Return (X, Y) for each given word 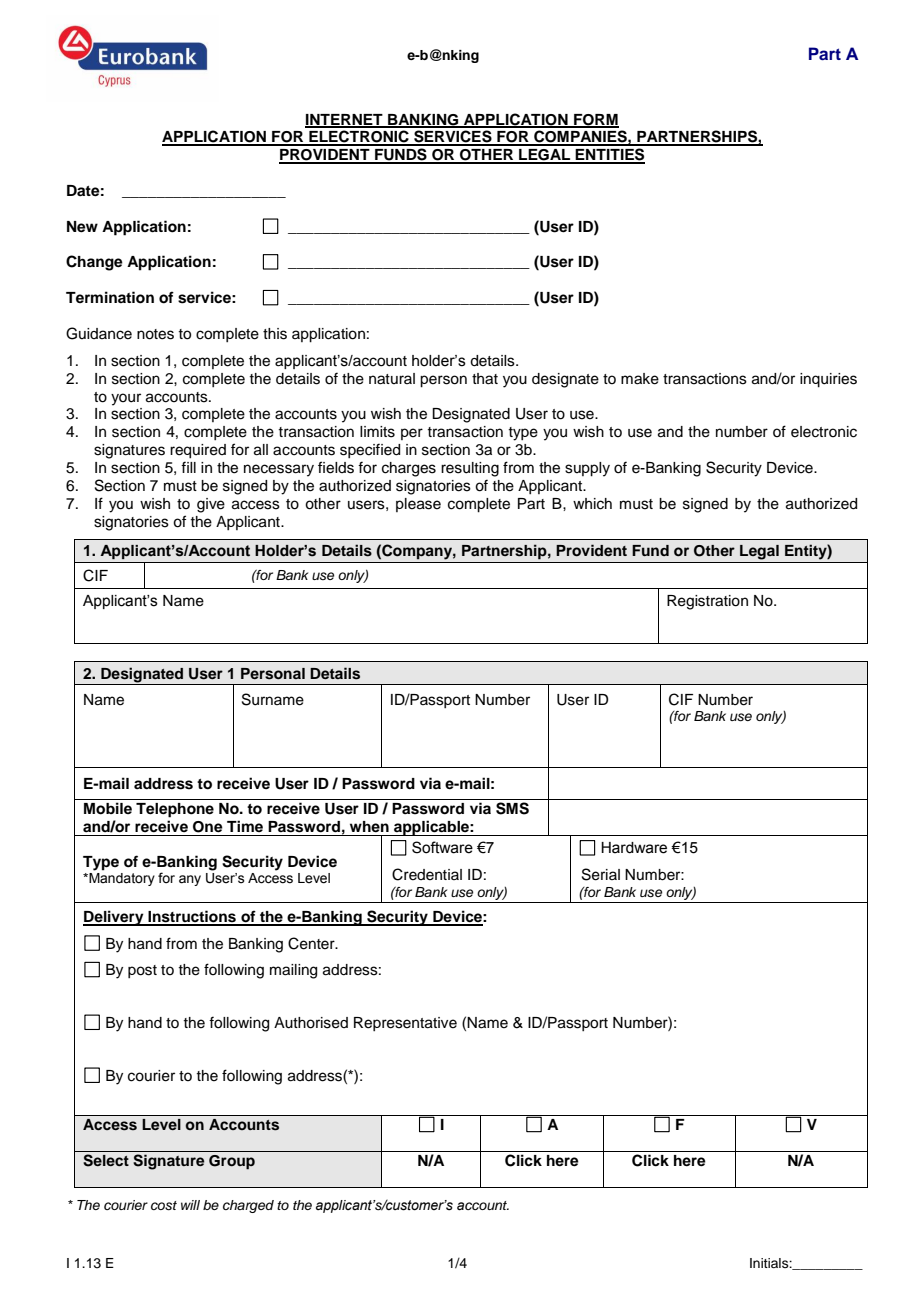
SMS (512, 808)
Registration (707, 602)
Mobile (108, 808)
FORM (595, 120)
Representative (405, 1024)
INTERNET (345, 120)
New (82, 227)
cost (164, 1206)
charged (248, 1206)
